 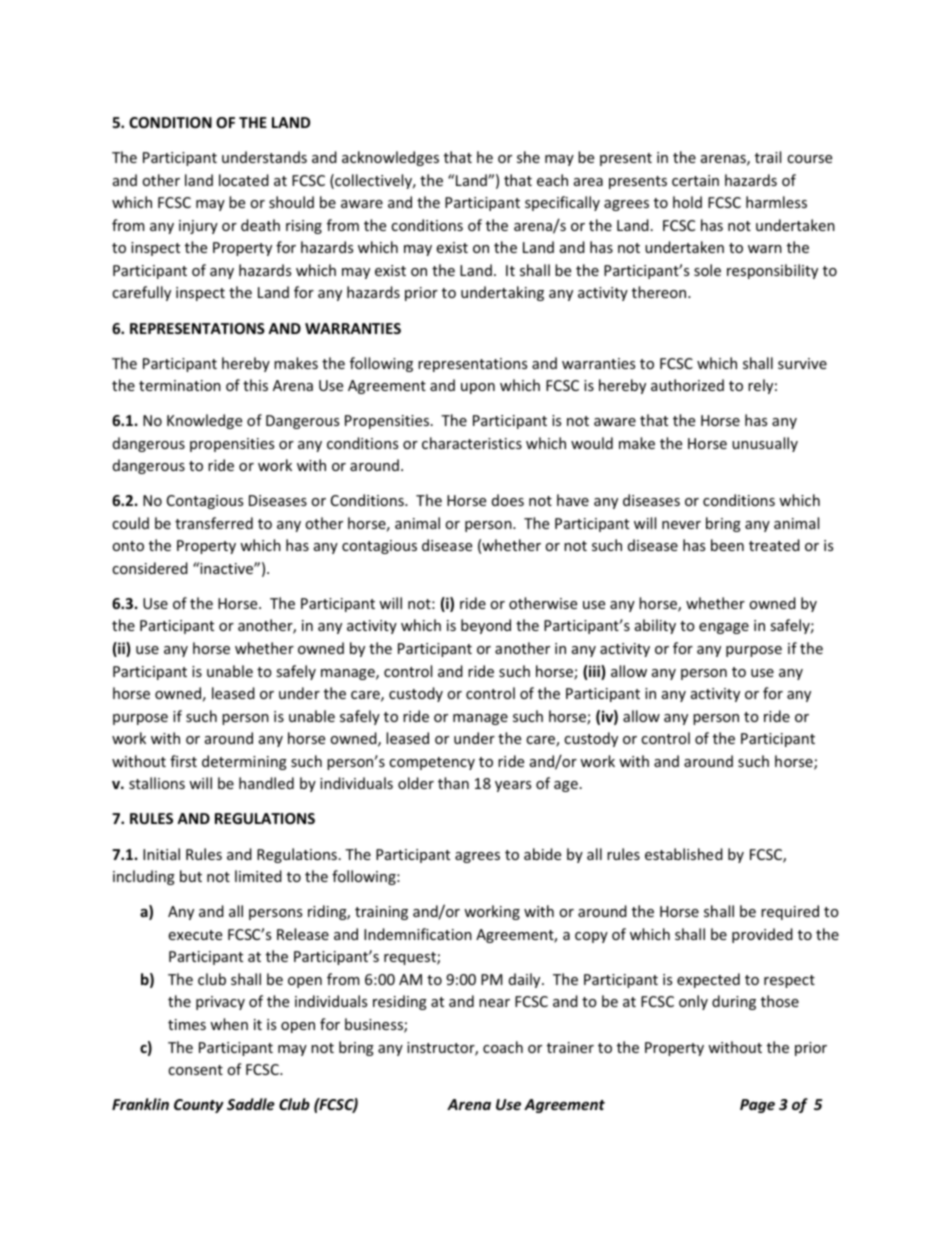 What do you see at coordinates (191, 876) in the screenshot?
I see `but` at bounding box center [191, 876].
